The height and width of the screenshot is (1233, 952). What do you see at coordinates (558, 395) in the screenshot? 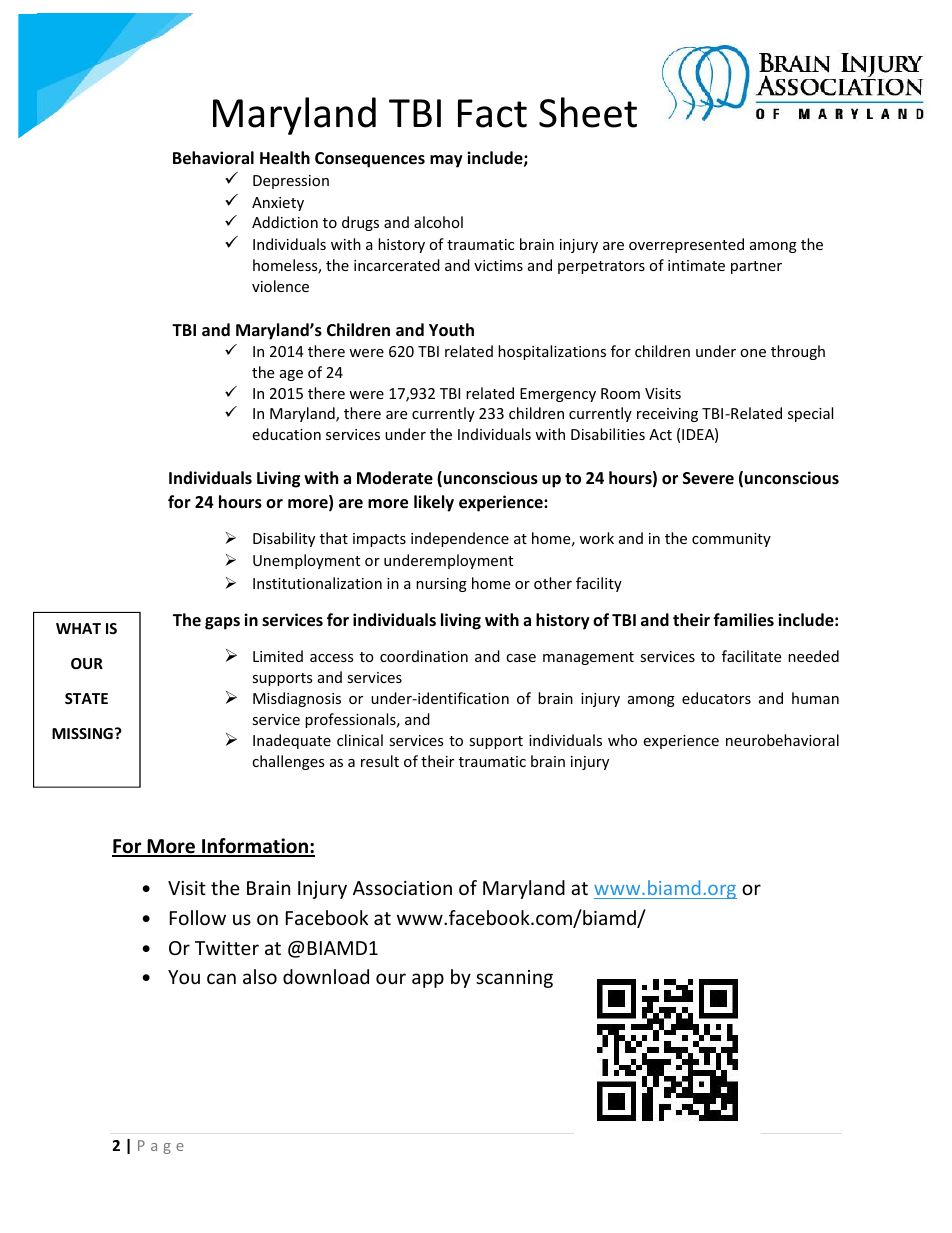
I see `Emergency` at bounding box center [558, 395].
